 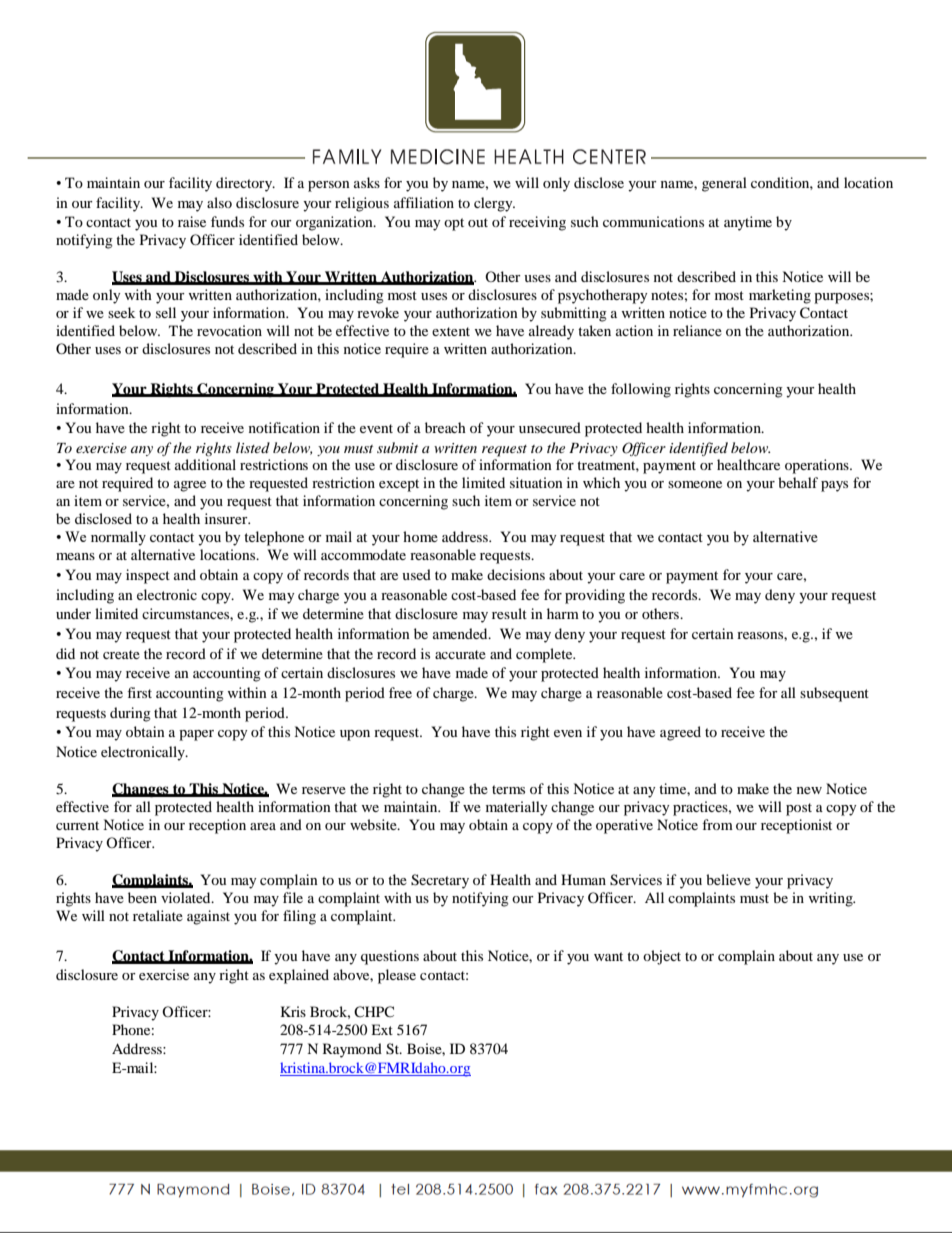 What do you see at coordinates (461, 633) in the page?
I see `amended` at bounding box center [461, 633].
